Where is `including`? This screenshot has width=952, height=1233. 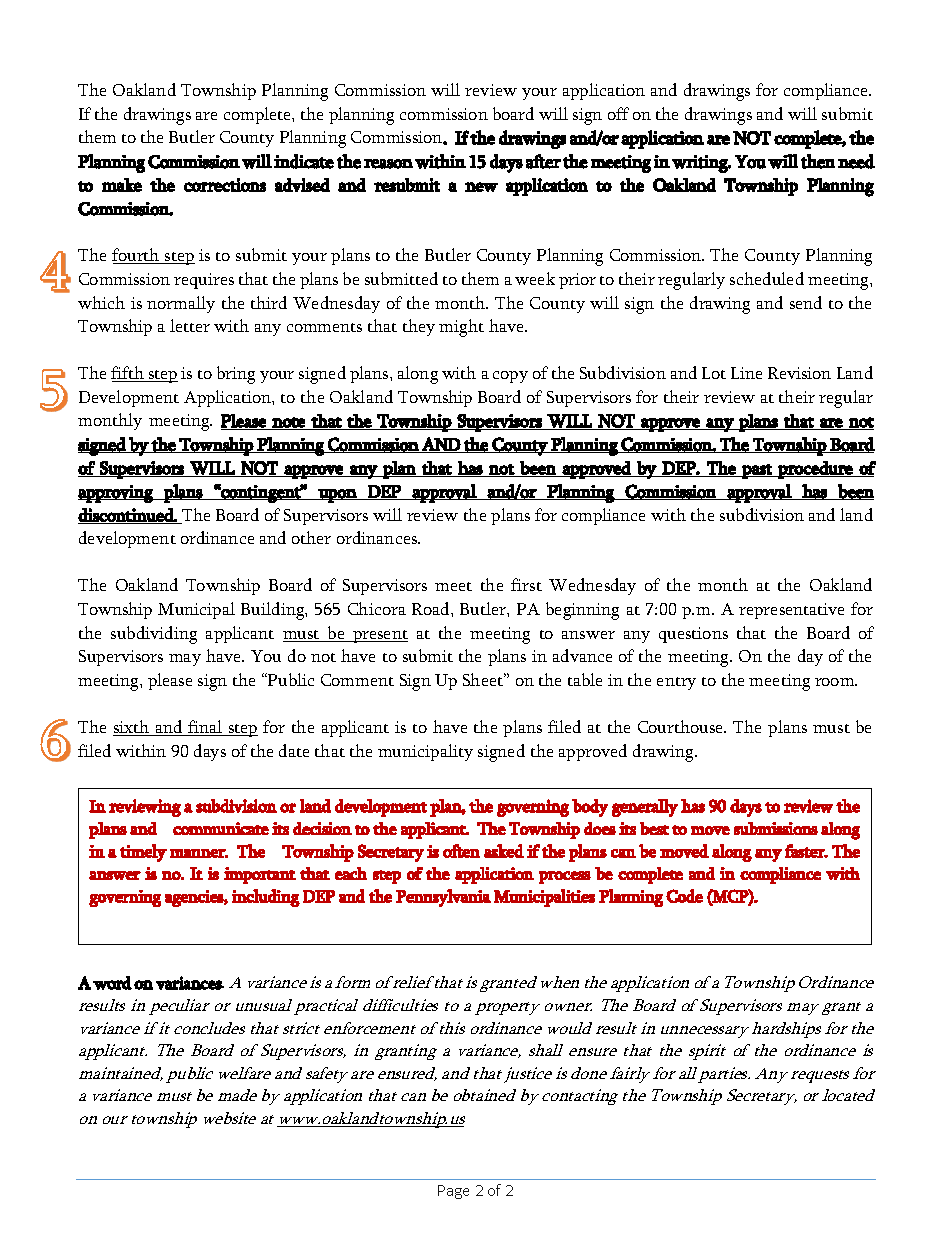 including is located at coordinates (266, 898).
